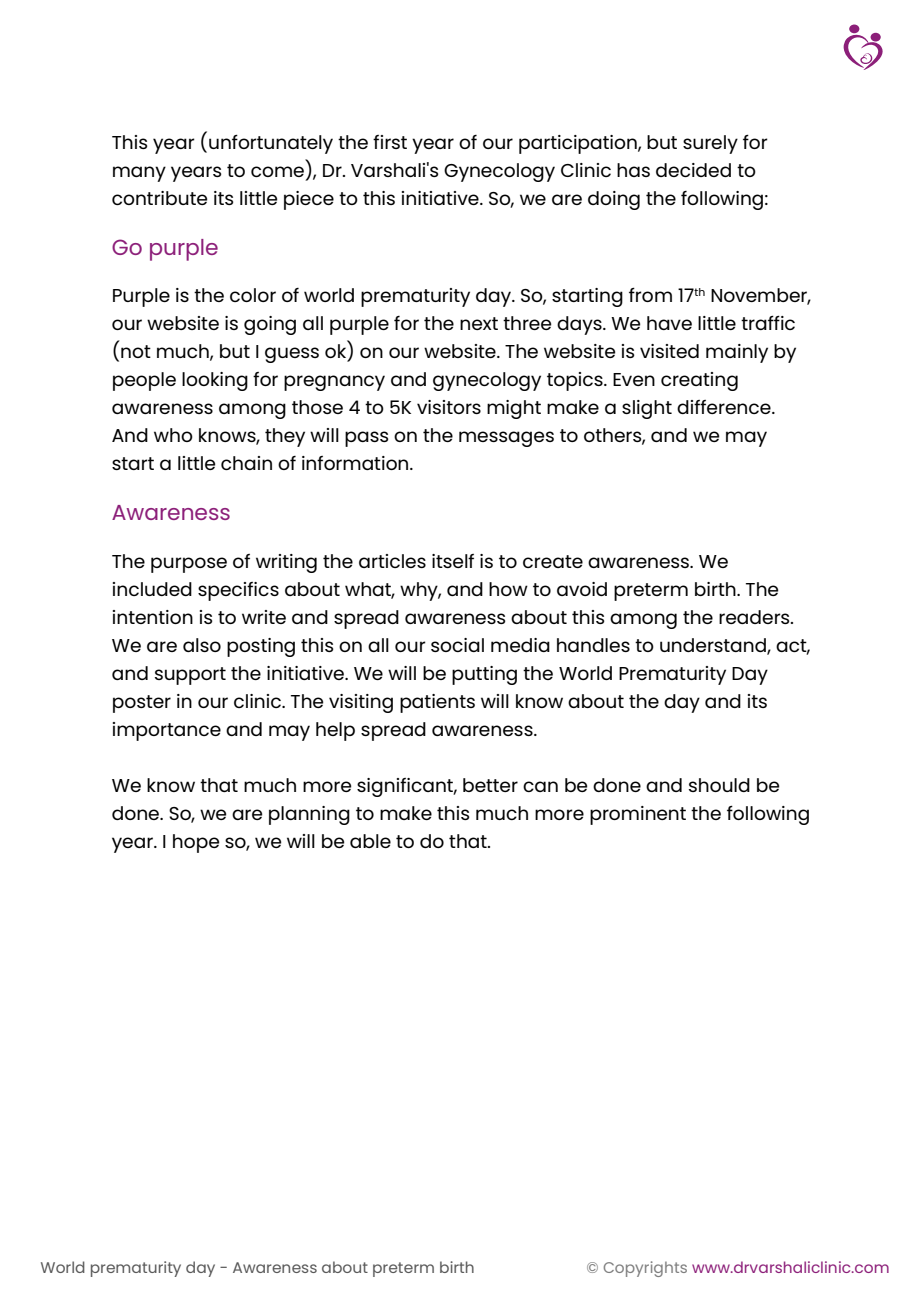 The height and width of the image is (1308, 924). Describe the element at coordinates (719, 785) in the image. I see `should` at that location.
